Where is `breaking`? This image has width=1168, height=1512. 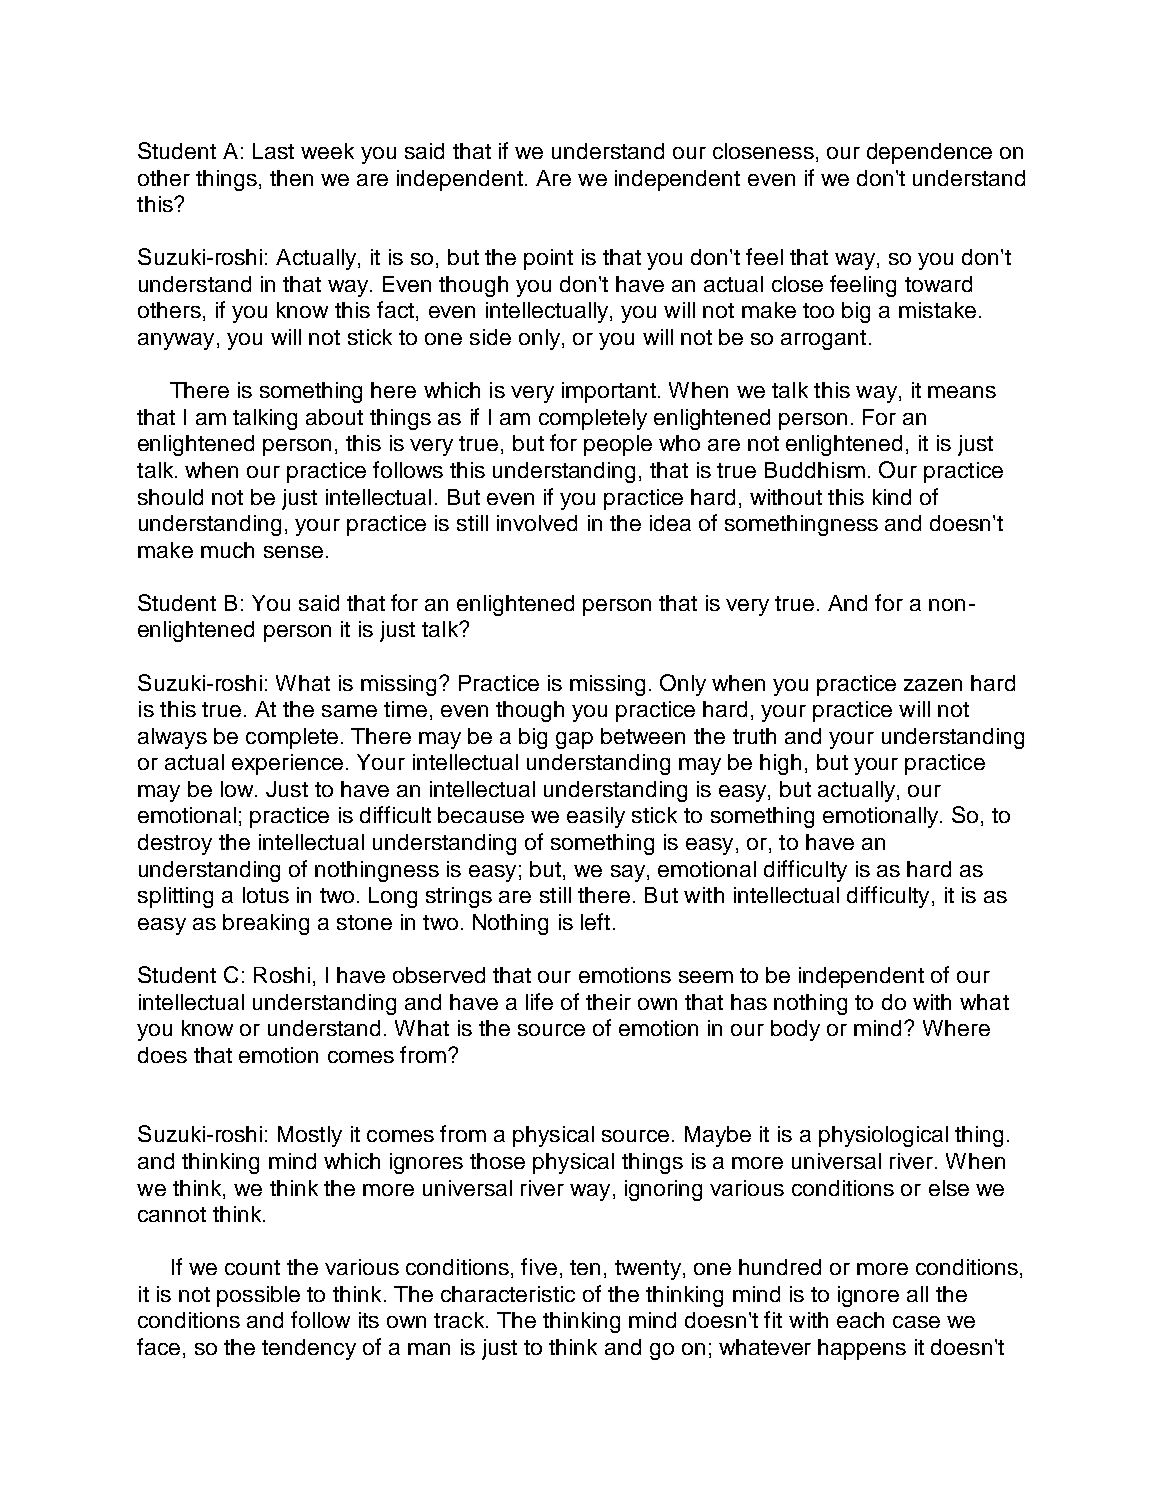
breaking is located at coordinates (266, 924).
